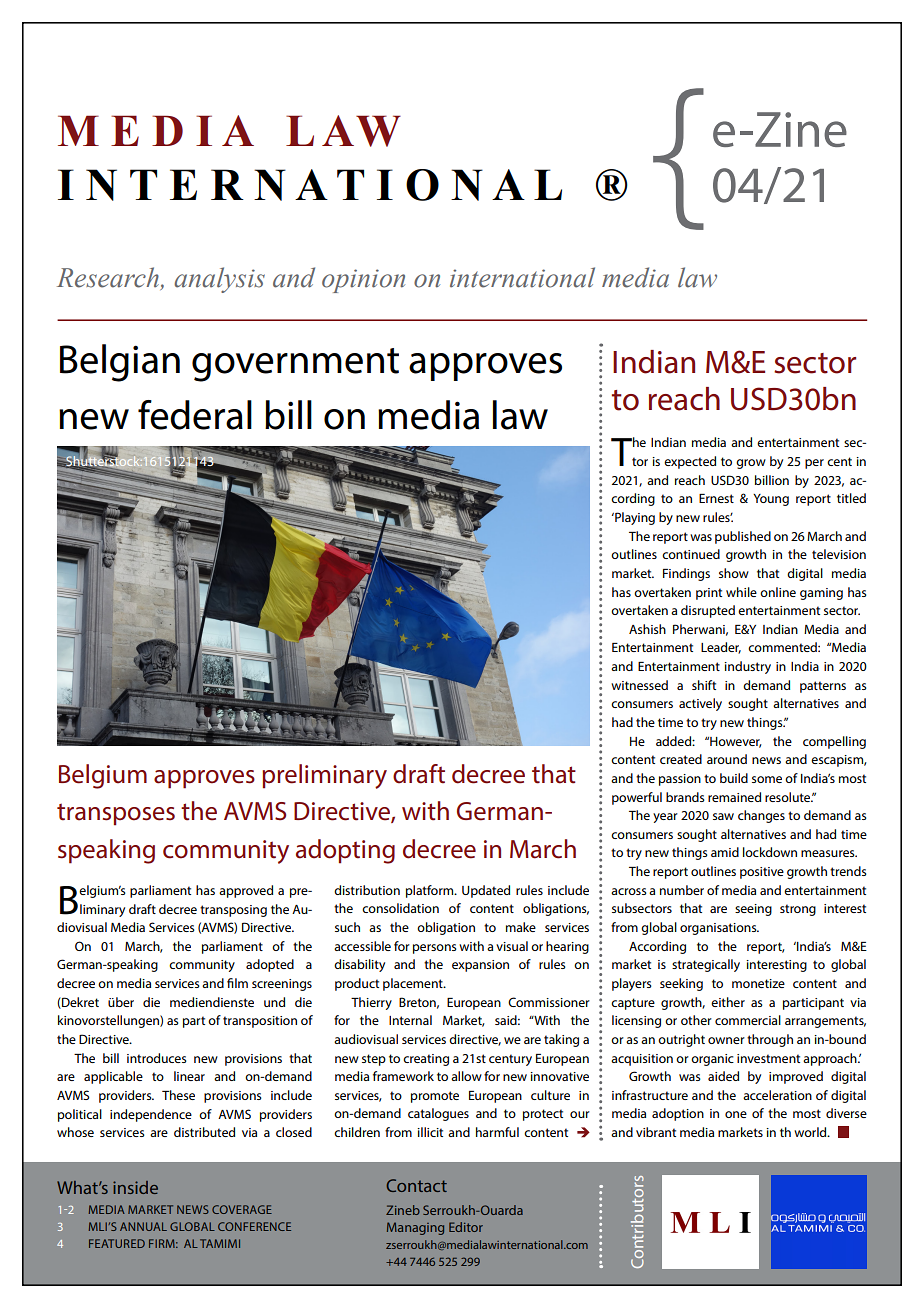 The width and height of the page is (924, 1308). Describe the element at coordinates (116, 814) in the page. I see `transposes` at that location.
